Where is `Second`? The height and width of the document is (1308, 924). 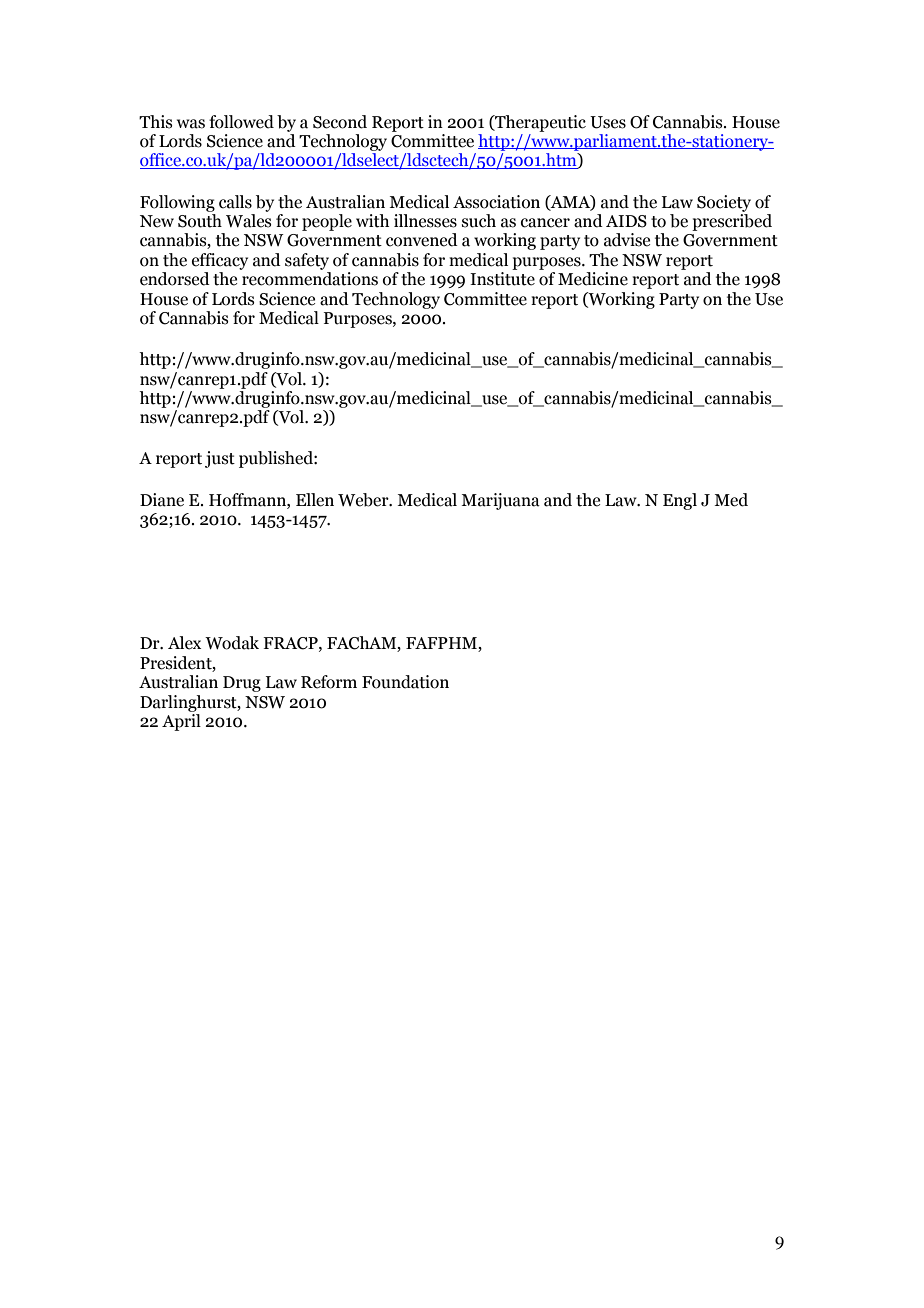
Second is located at coordinates (340, 122).
